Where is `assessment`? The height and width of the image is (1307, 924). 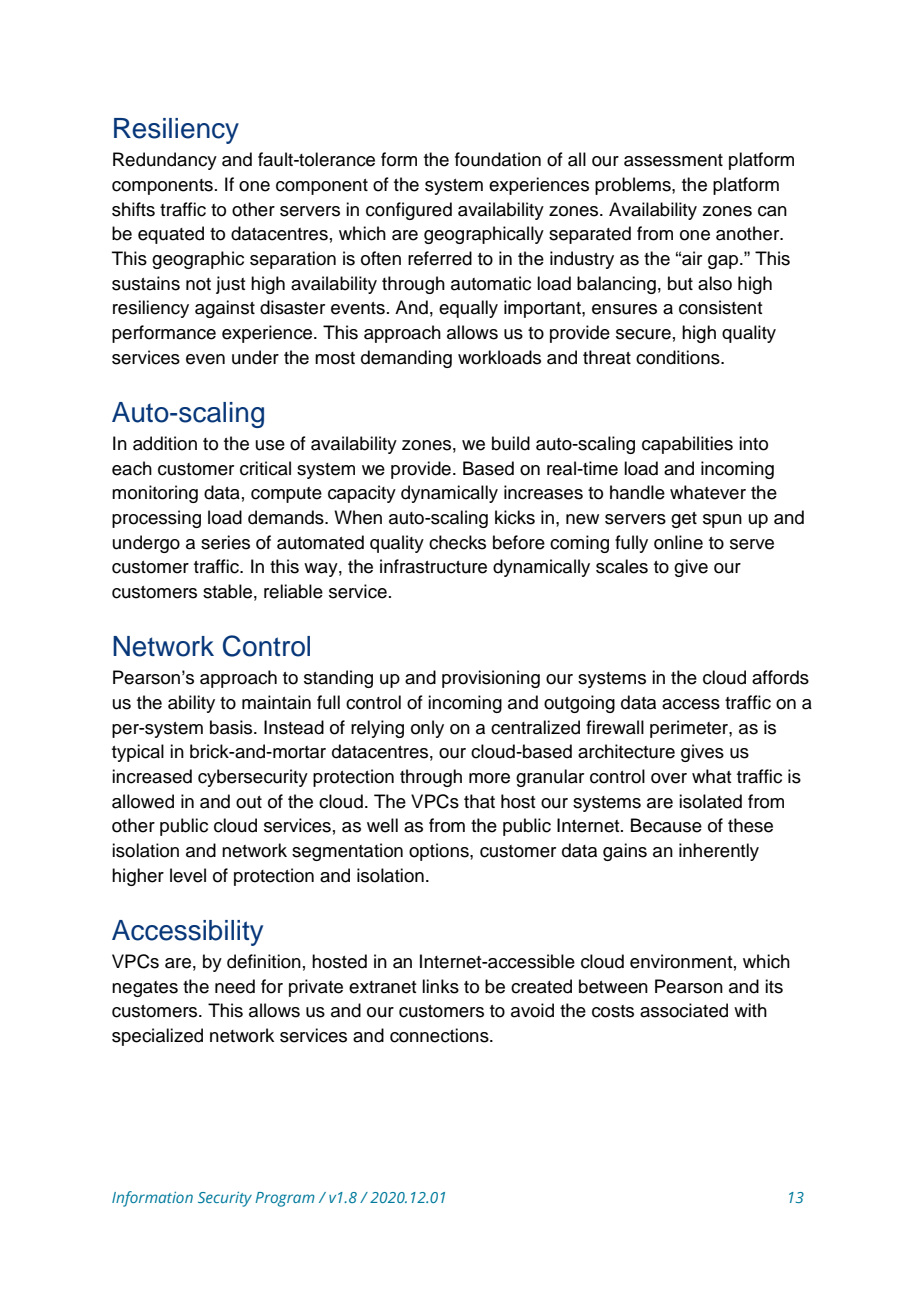
assessment is located at coordinates (673, 160).
